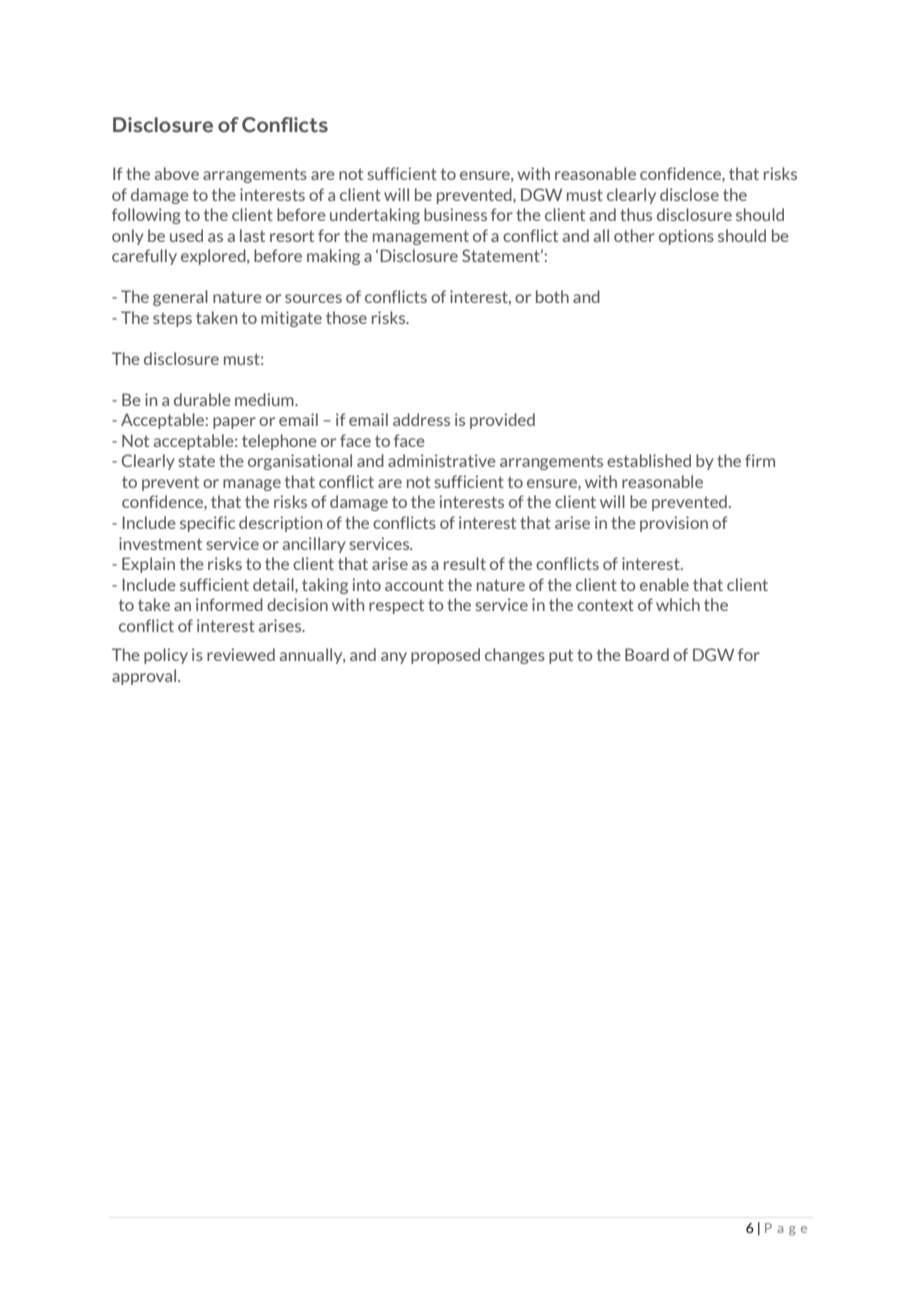 Image resolution: width=924 pixels, height=1308 pixels. I want to click on steps, so click(172, 319).
